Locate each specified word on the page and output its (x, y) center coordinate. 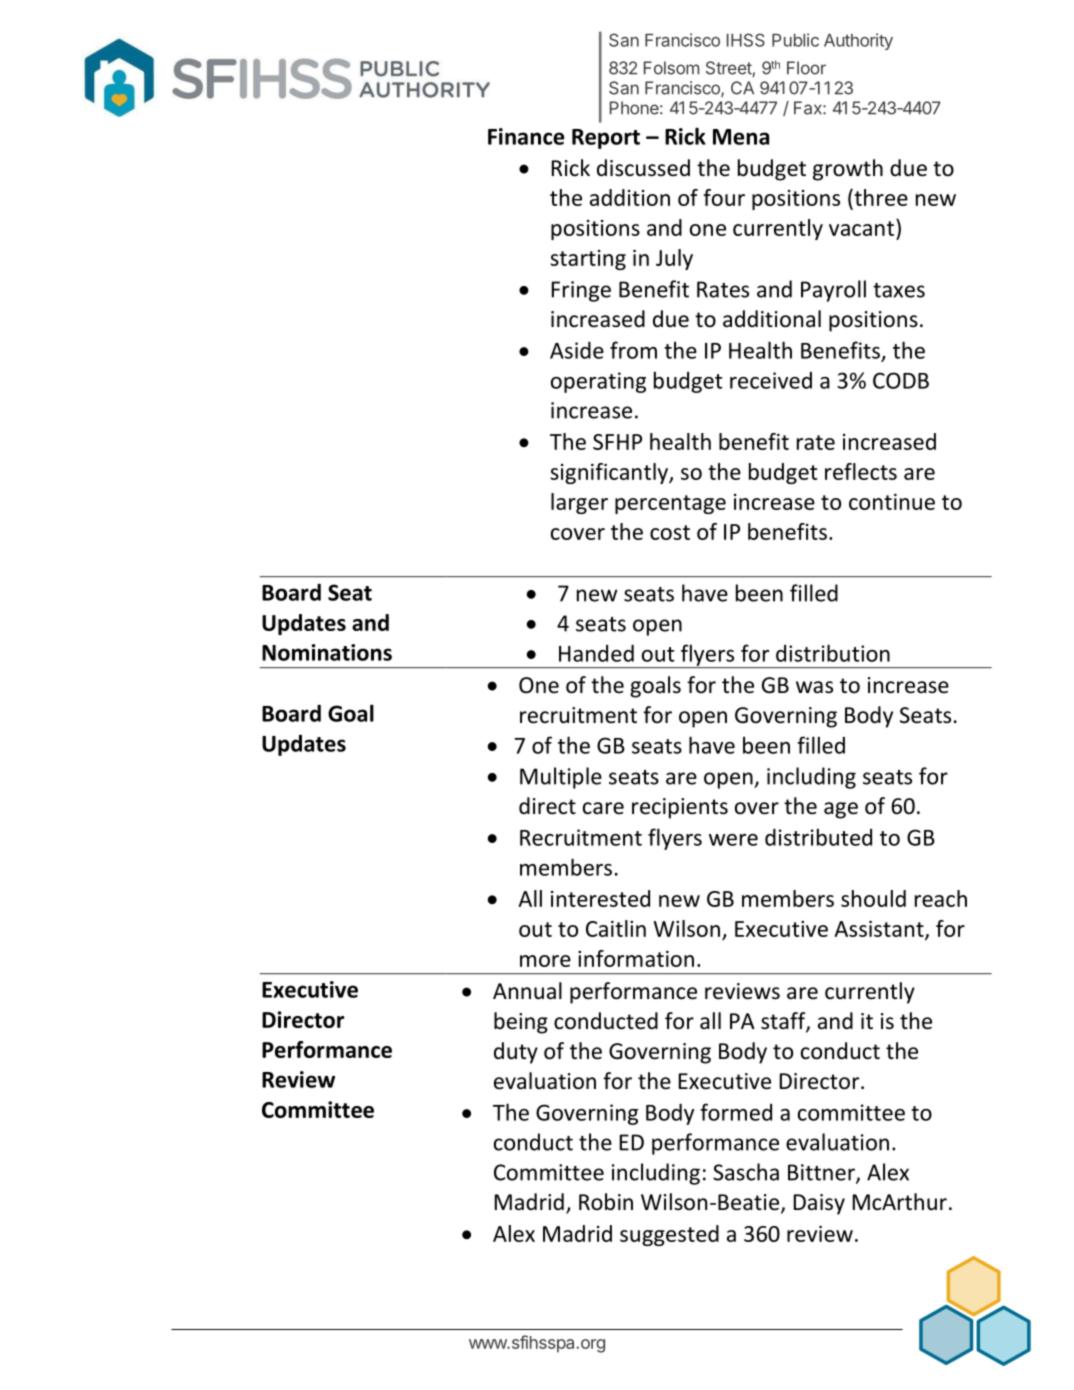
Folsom (671, 68)
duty (516, 1053)
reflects (861, 471)
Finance (526, 136)
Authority (858, 41)
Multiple (561, 778)
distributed (818, 837)
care (603, 808)
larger (579, 503)
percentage (670, 504)
